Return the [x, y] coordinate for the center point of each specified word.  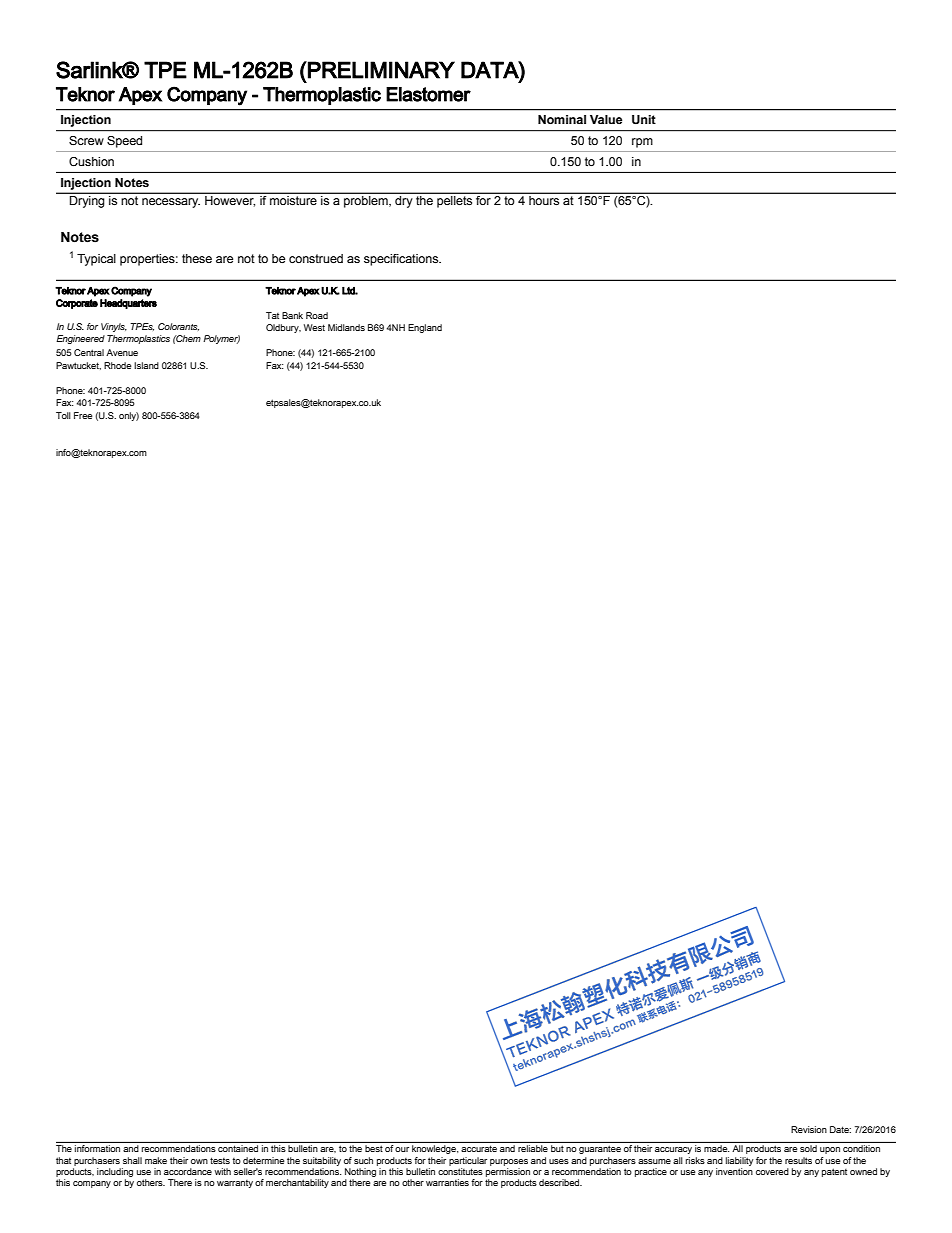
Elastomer [428, 94]
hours [544, 200]
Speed [124, 142]
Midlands [346, 327]
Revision [809, 1129]
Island [146, 365]
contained [238, 1148]
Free [83, 415]
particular [468, 1161]
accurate [479, 1149]
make [156, 1160]
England [425, 328]
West [314, 327]
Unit [644, 120]
